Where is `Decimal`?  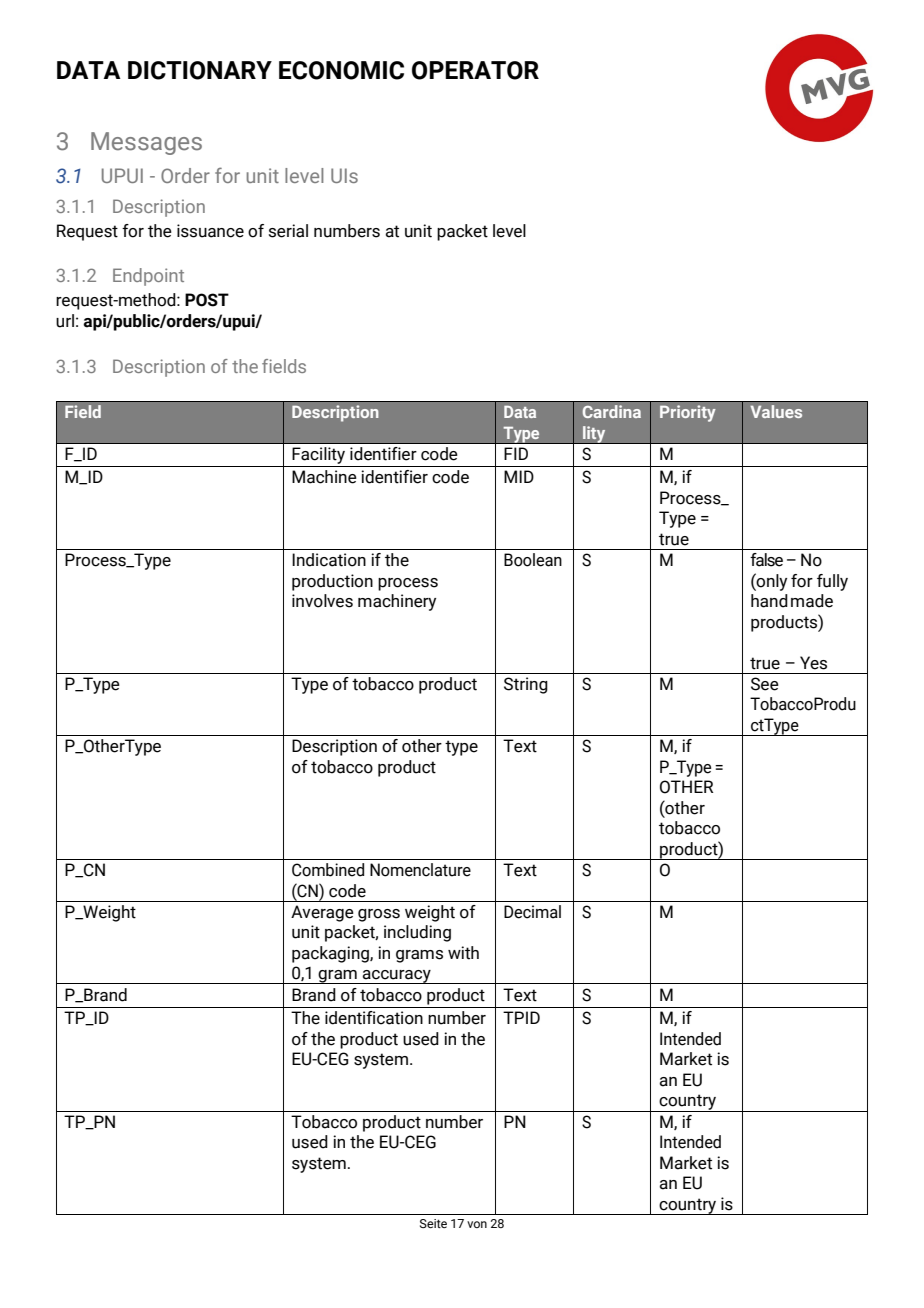
Decimal is located at coordinates (532, 912).
